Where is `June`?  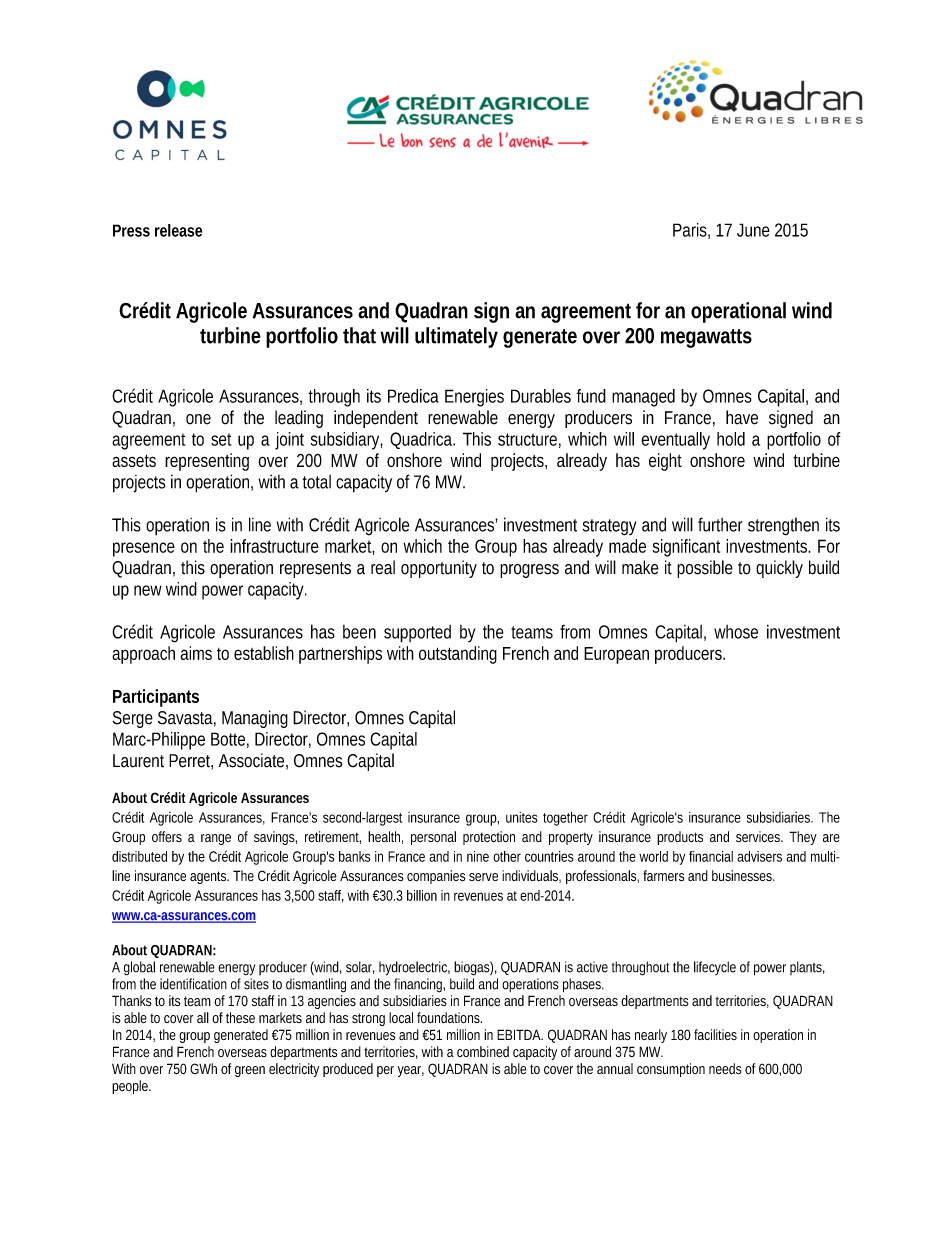 June is located at coordinates (753, 230).
